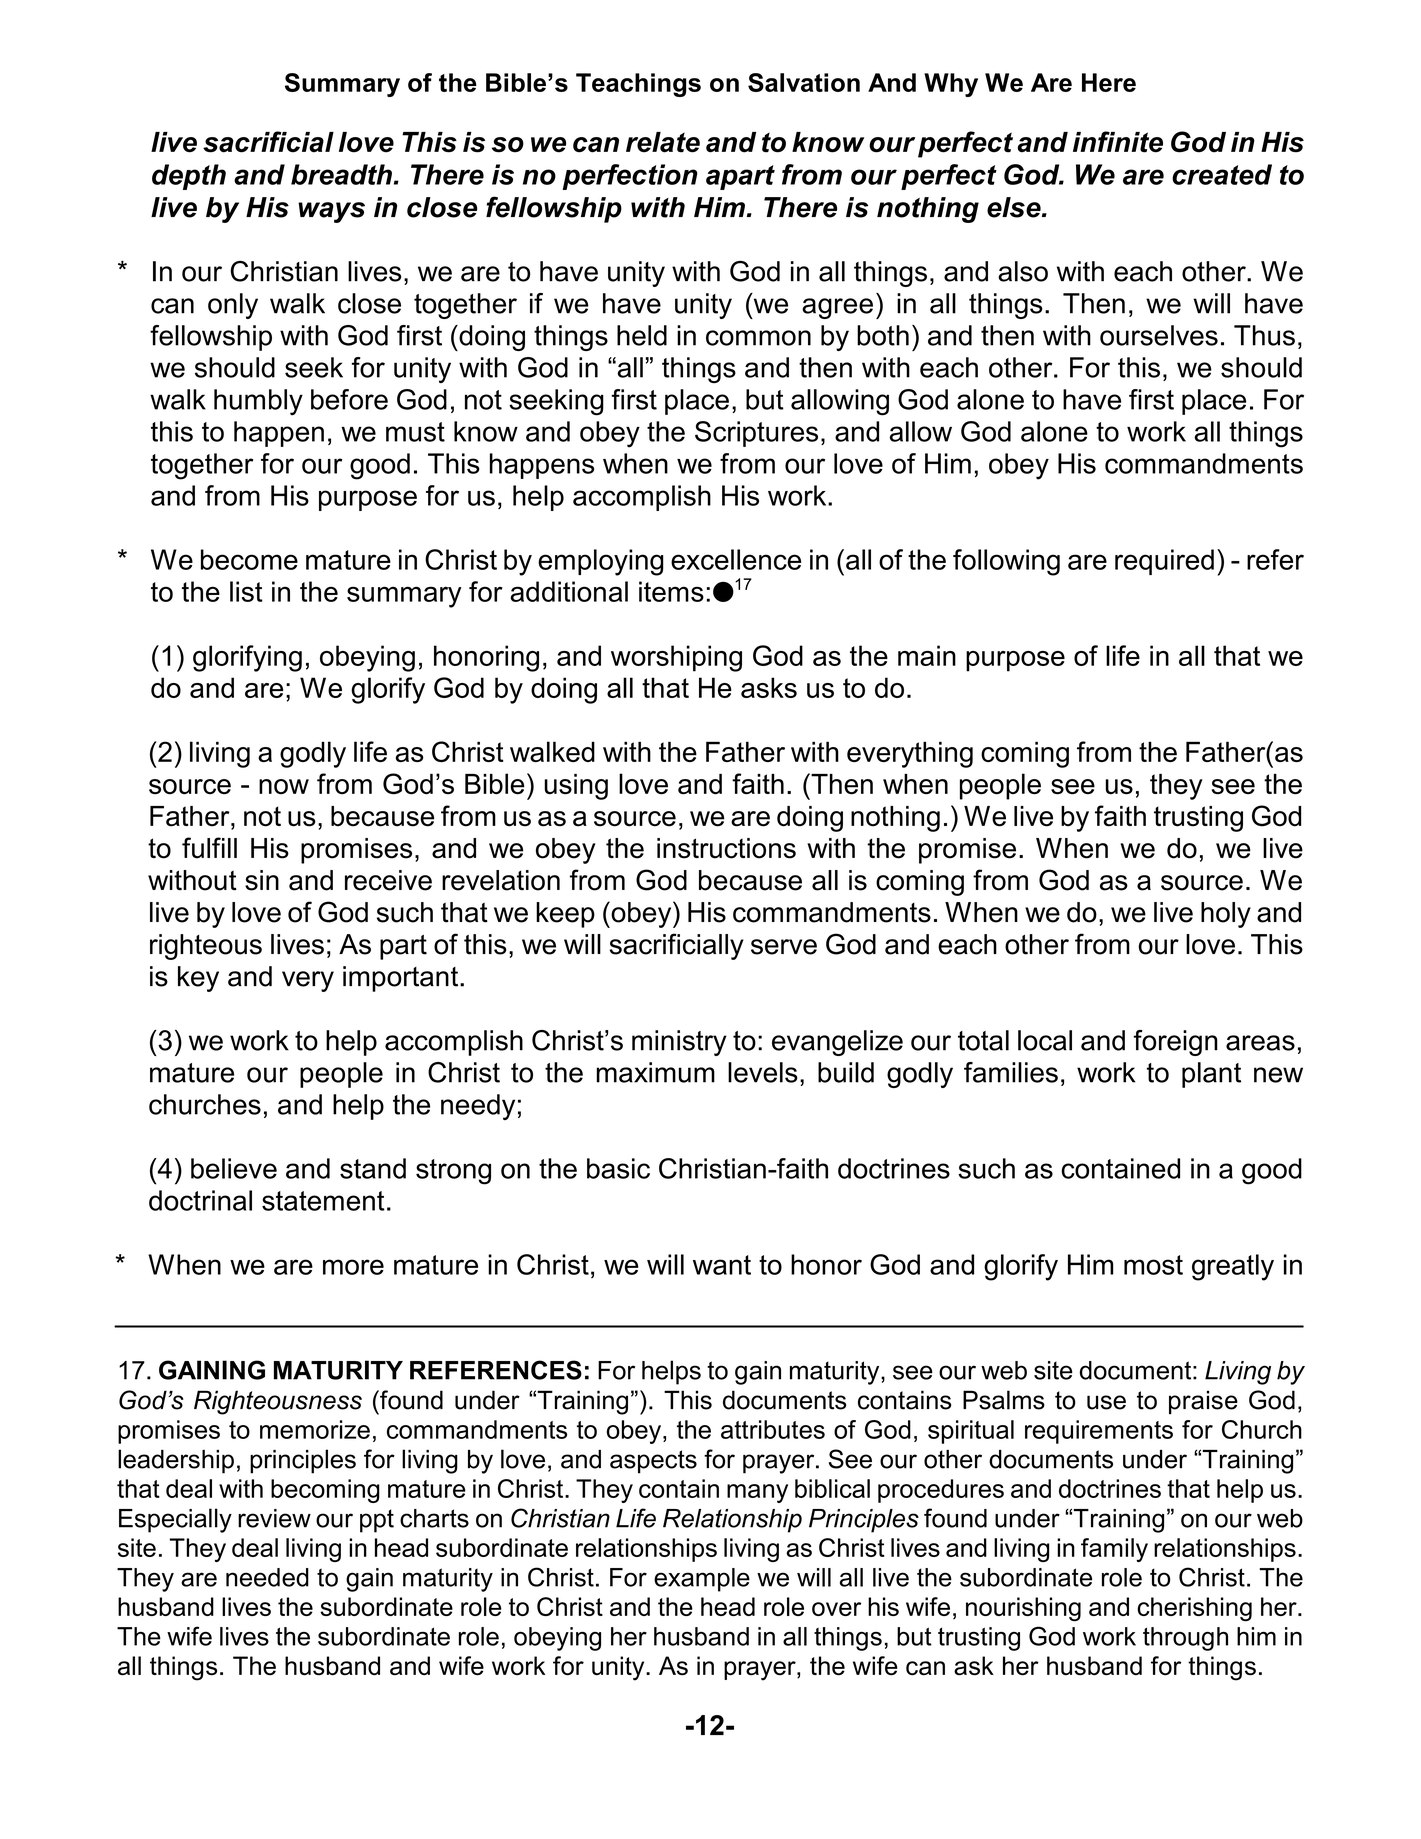 The height and width of the image is (1839, 1421). I want to click on list, so click(246, 591).
